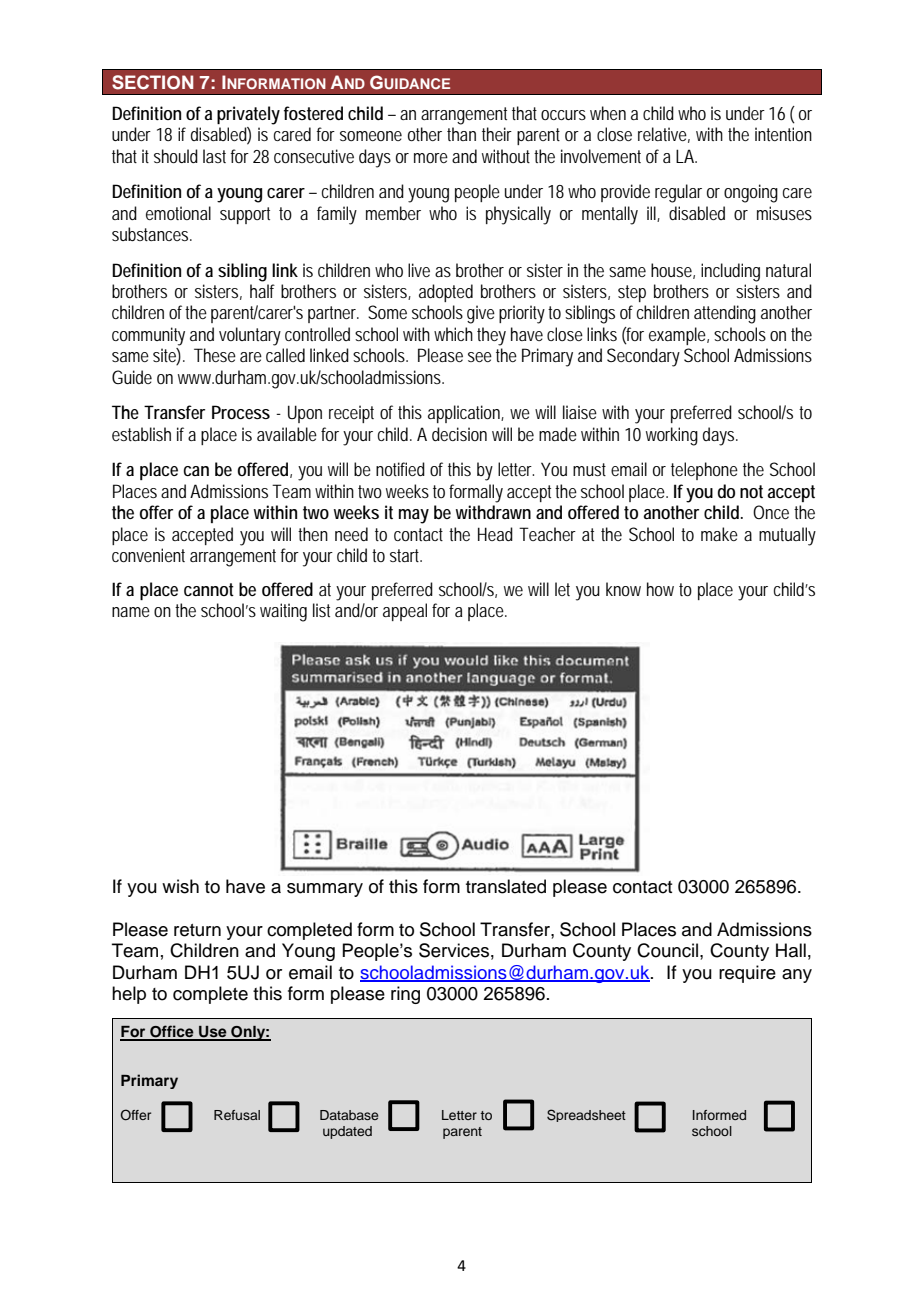  I want to click on appeal, so click(405, 612).
